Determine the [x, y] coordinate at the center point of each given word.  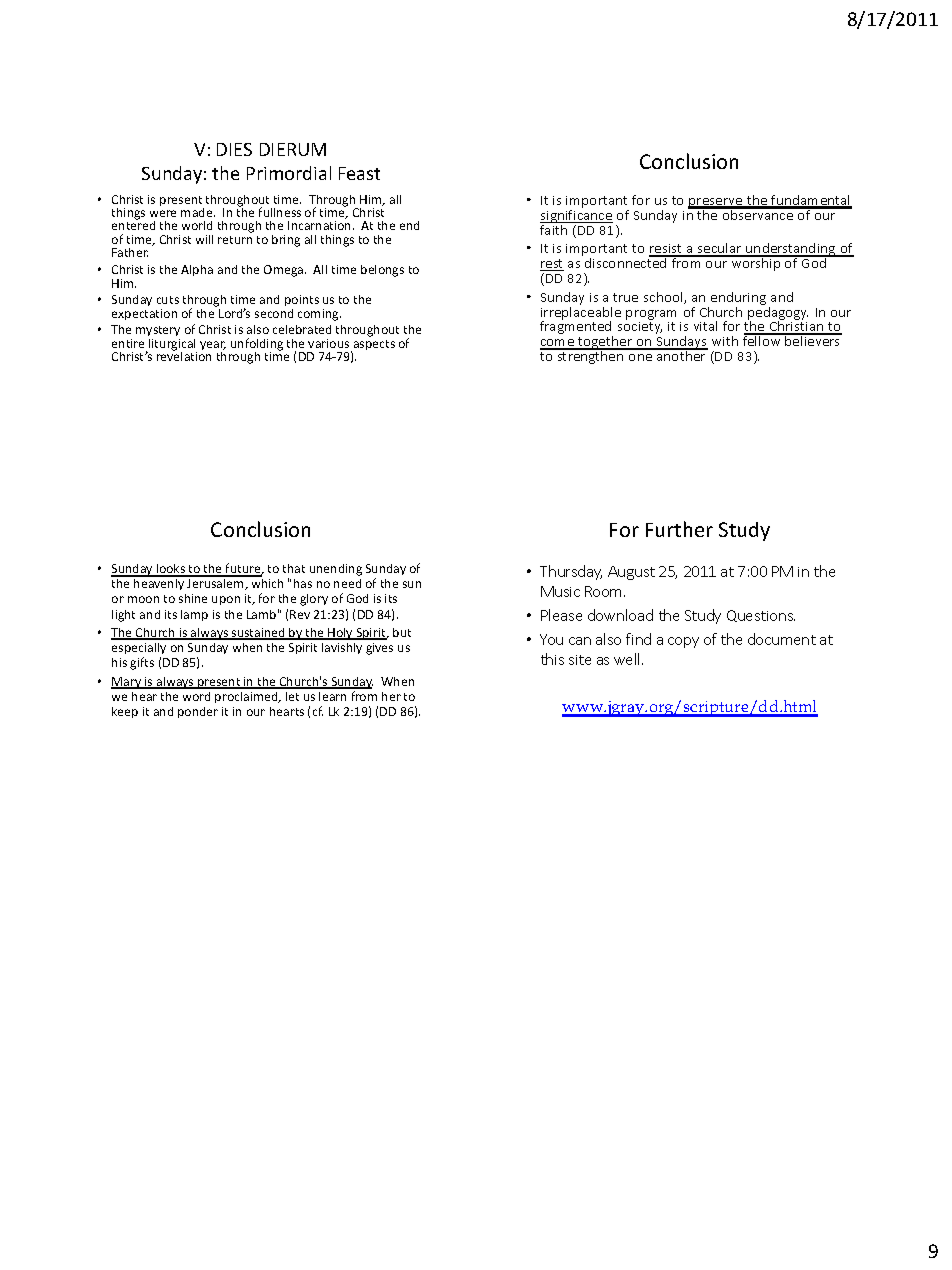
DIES [234, 149]
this [552, 659]
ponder [198, 712]
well [628, 659]
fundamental [811, 201]
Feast [359, 173]
